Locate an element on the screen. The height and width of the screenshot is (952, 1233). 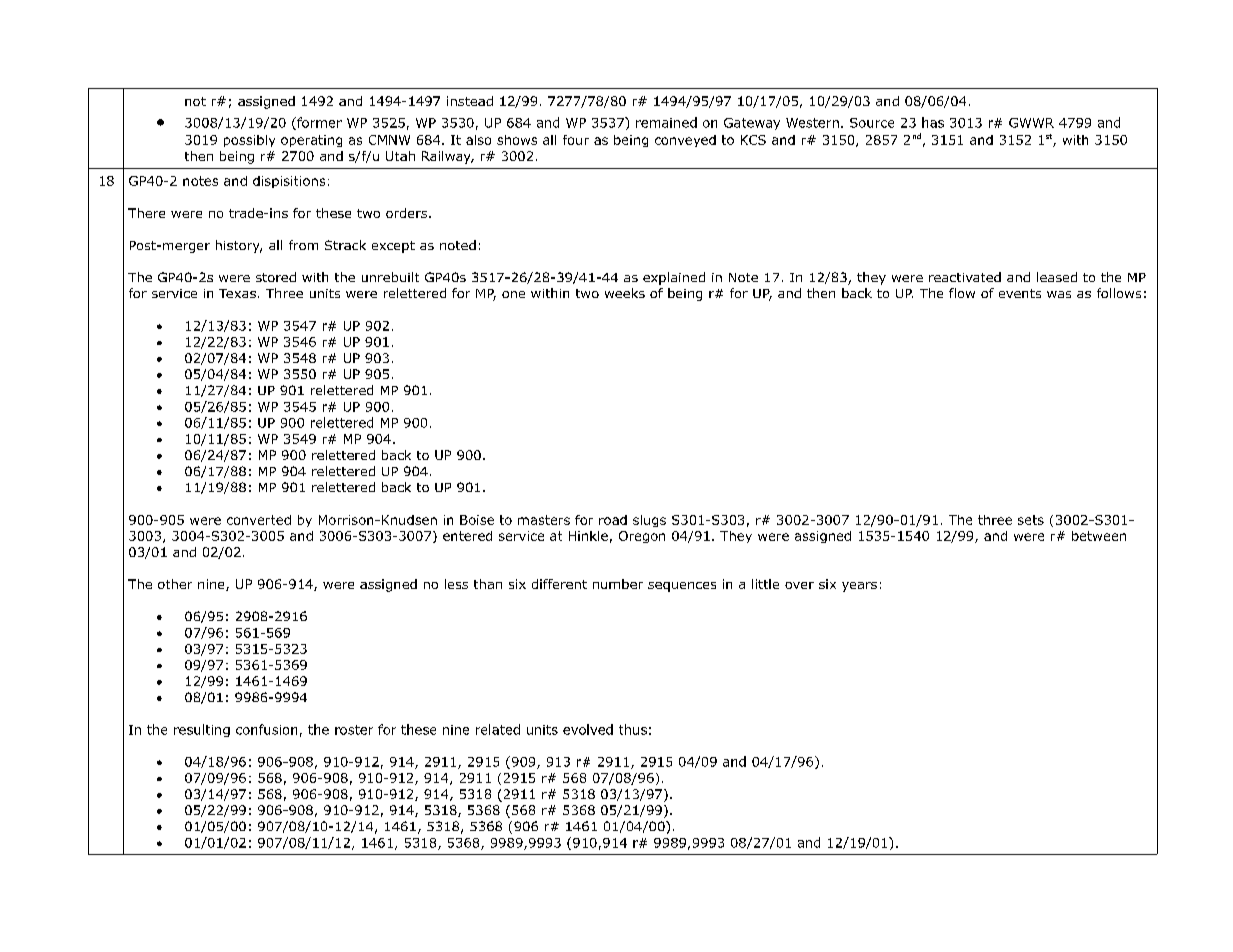
road is located at coordinates (613, 520).
